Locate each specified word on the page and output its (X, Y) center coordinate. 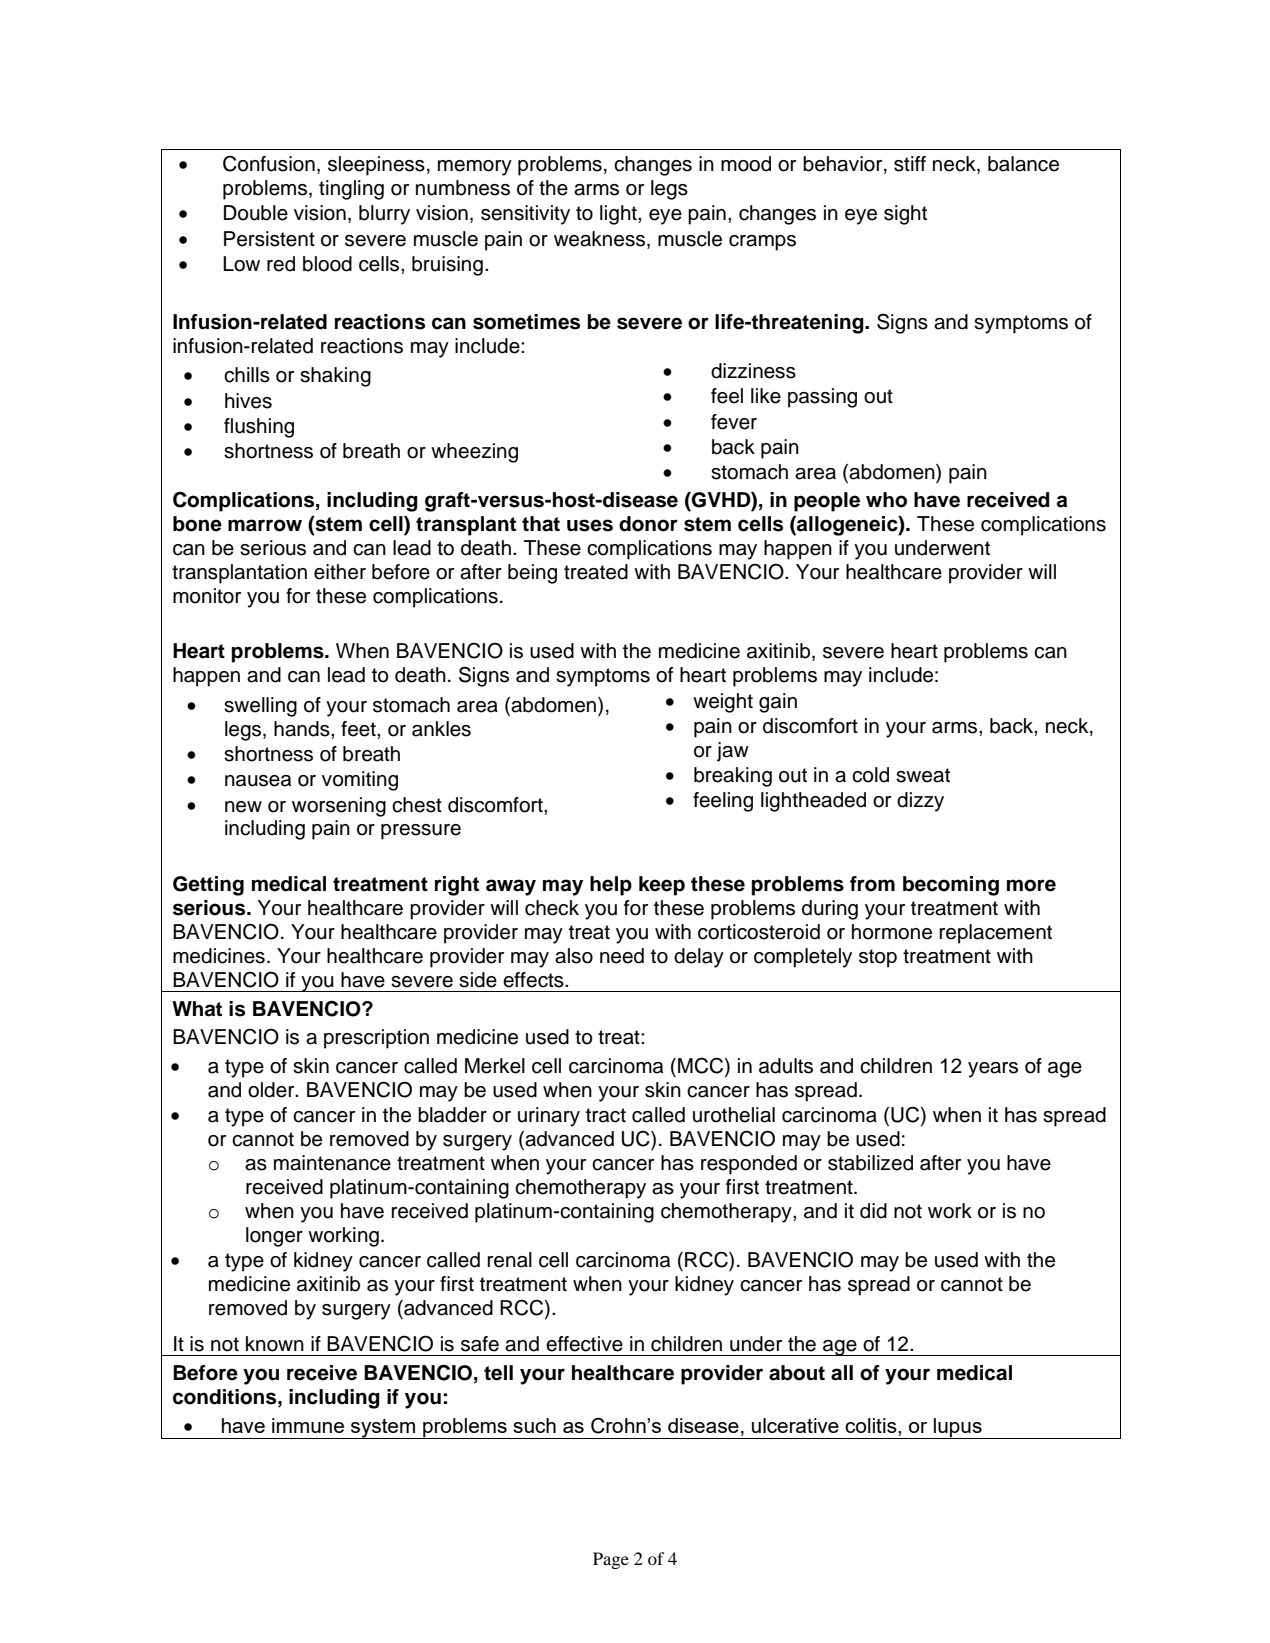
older (272, 1090)
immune (308, 1425)
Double (256, 213)
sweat (923, 775)
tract (606, 1115)
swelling (260, 707)
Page (611, 1560)
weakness (601, 240)
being (532, 574)
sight (905, 215)
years (993, 1070)
